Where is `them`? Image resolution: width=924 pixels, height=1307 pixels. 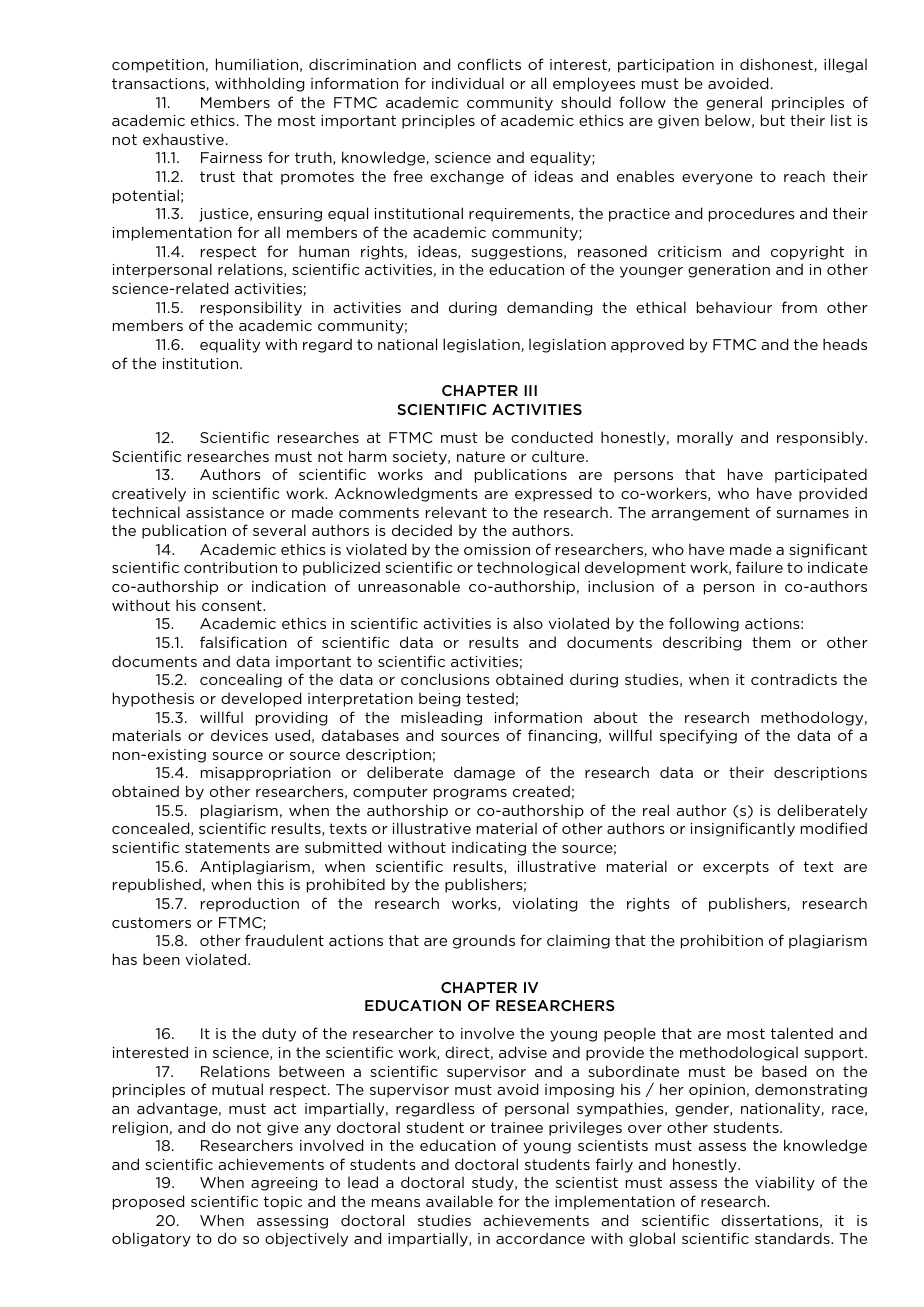
them is located at coordinates (771, 642).
